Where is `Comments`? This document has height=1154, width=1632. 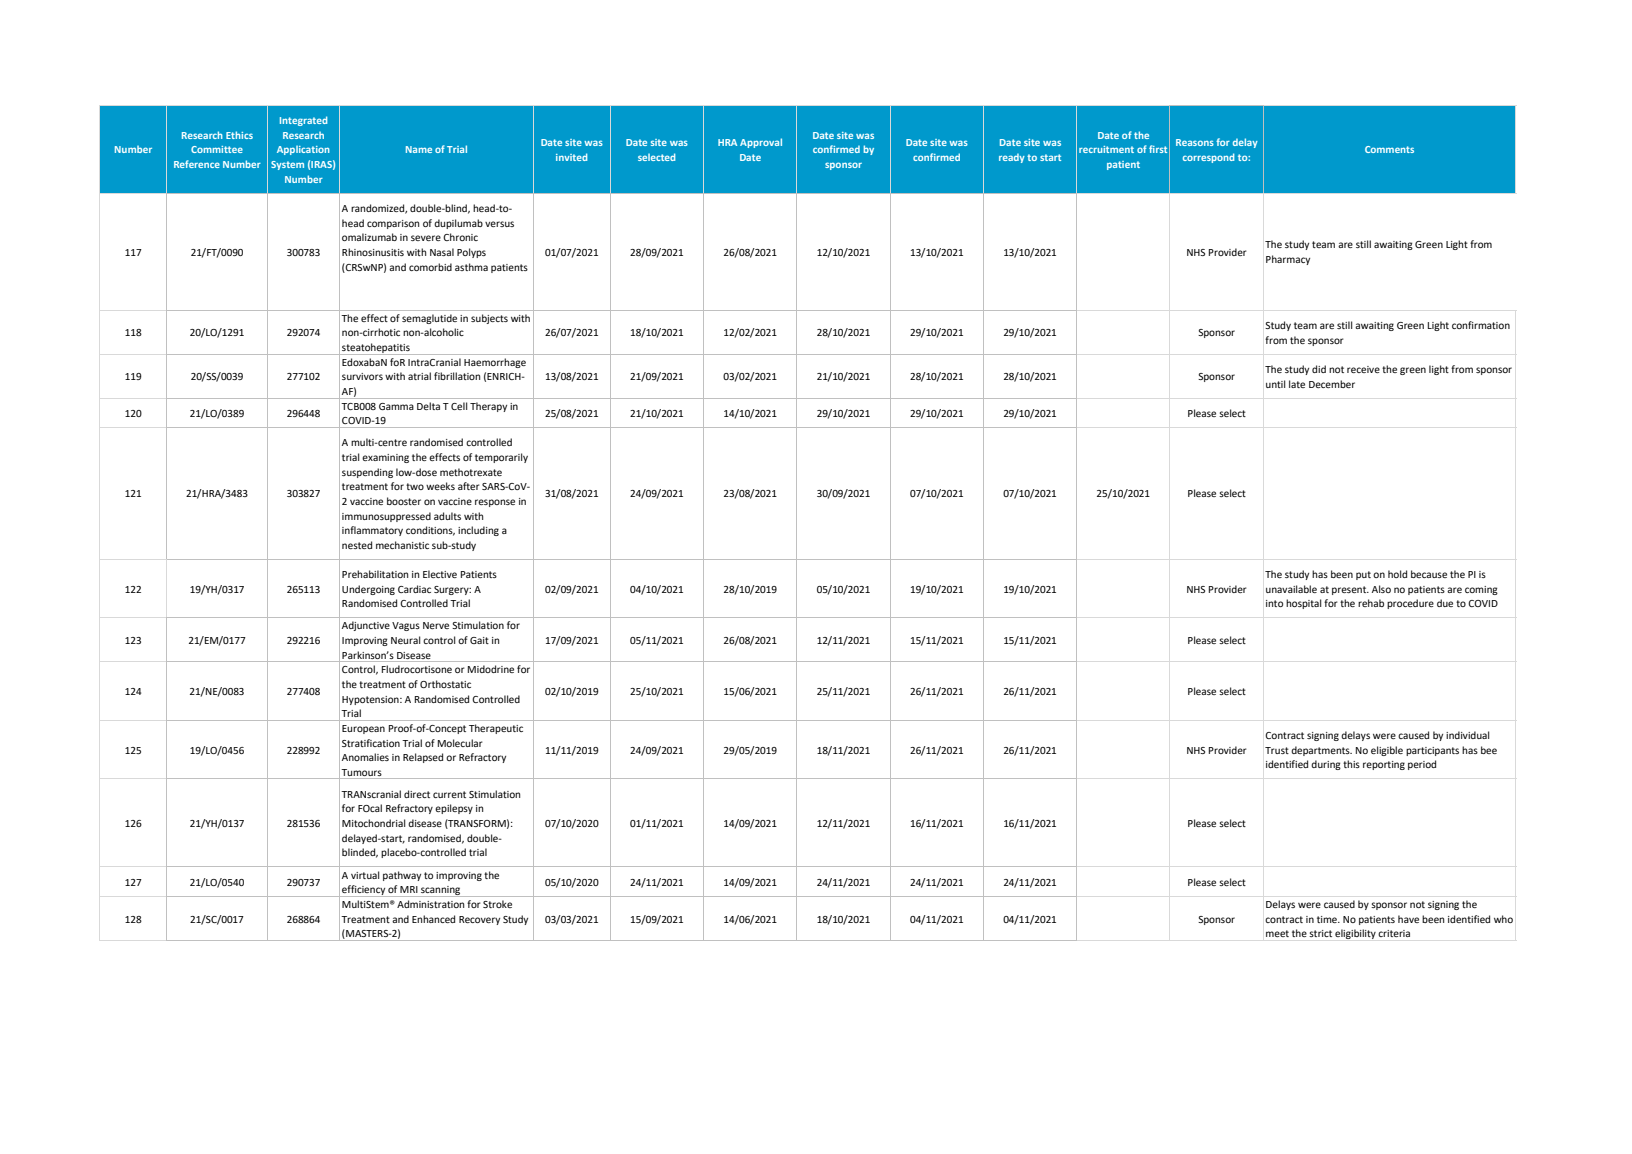
Comments is located at coordinates (1389, 149).
